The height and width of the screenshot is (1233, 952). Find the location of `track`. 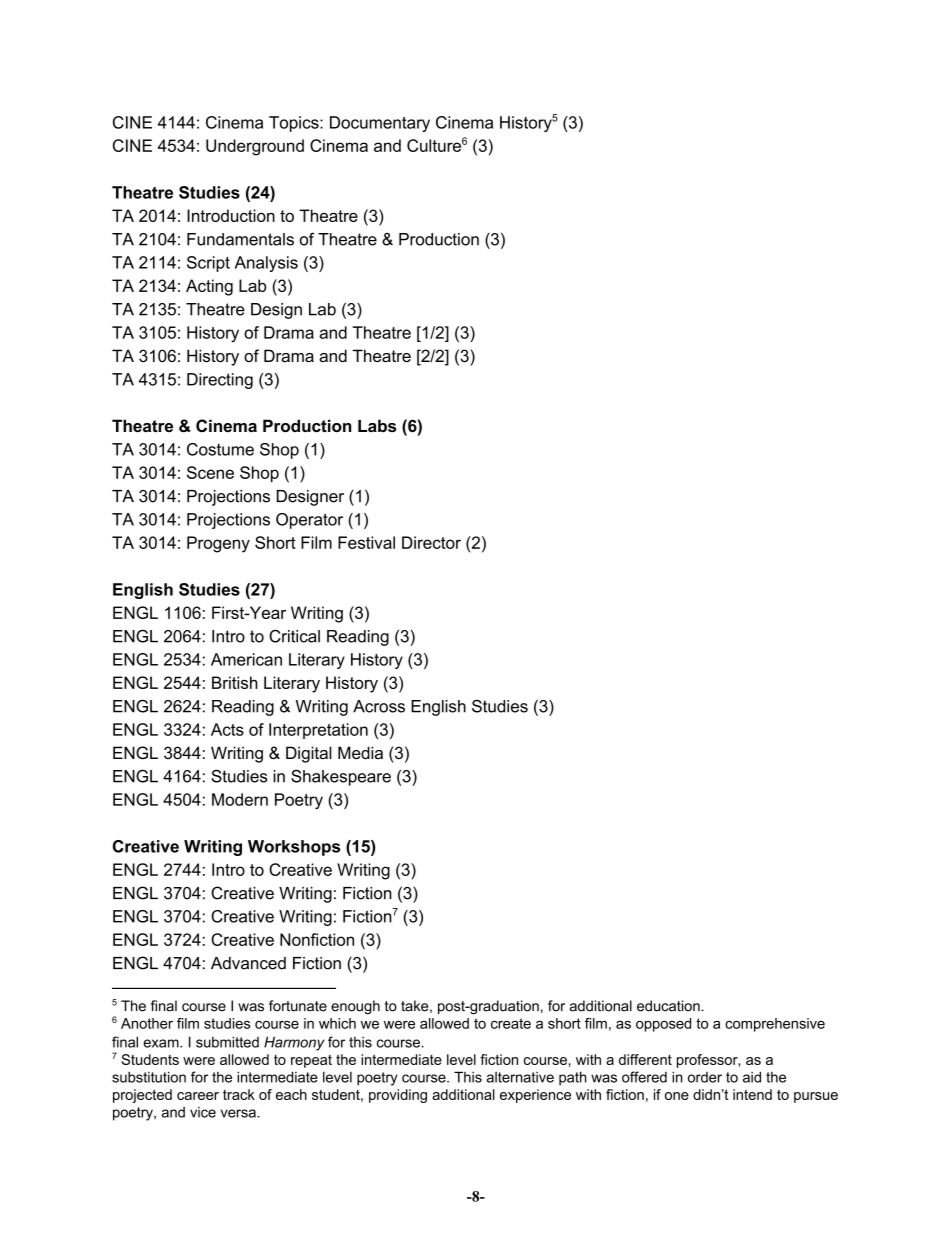

track is located at coordinates (239, 1094).
